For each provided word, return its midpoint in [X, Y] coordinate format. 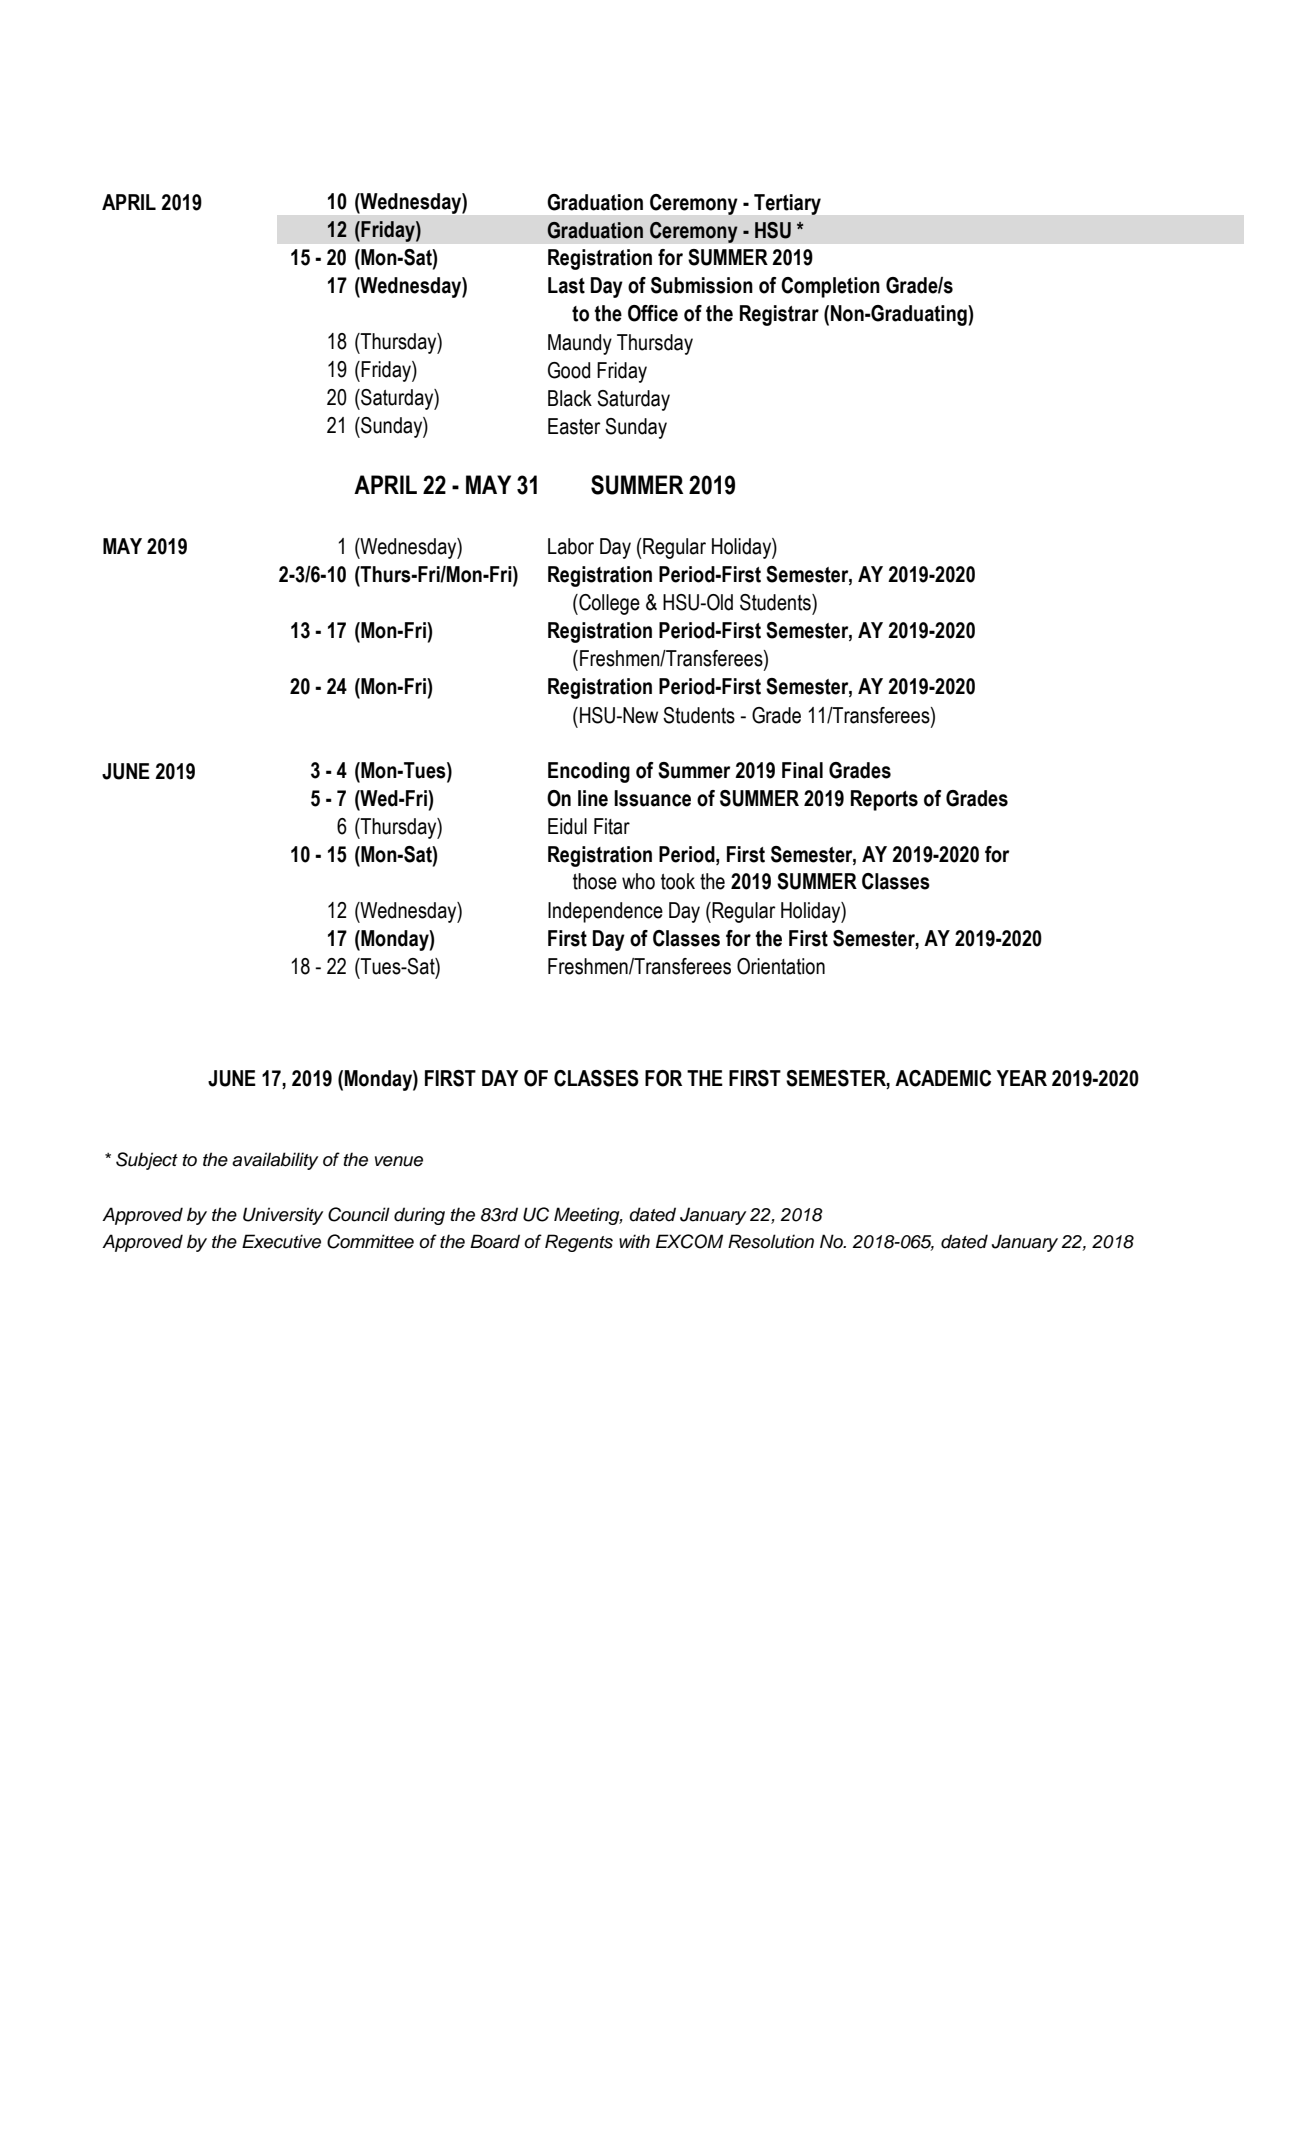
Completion [830, 287]
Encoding [589, 772]
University [283, 1216]
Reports [884, 800]
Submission [702, 285]
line [593, 798]
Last [566, 285]
